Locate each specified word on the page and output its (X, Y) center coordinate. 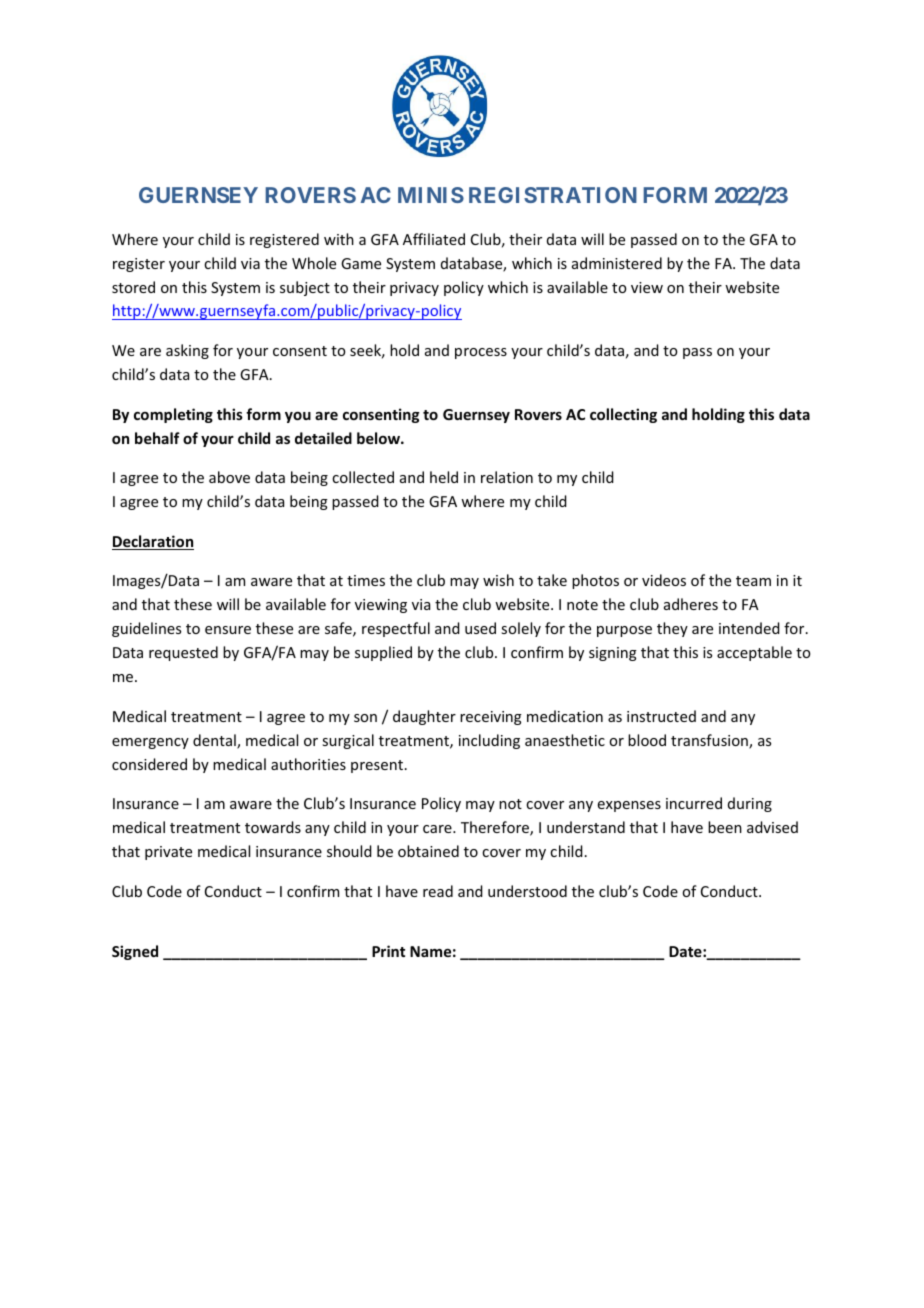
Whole (314, 263)
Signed (135, 952)
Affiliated (434, 239)
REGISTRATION (553, 195)
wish (498, 580)
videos (664, 580)
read (438, 891)
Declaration (153, 542)
